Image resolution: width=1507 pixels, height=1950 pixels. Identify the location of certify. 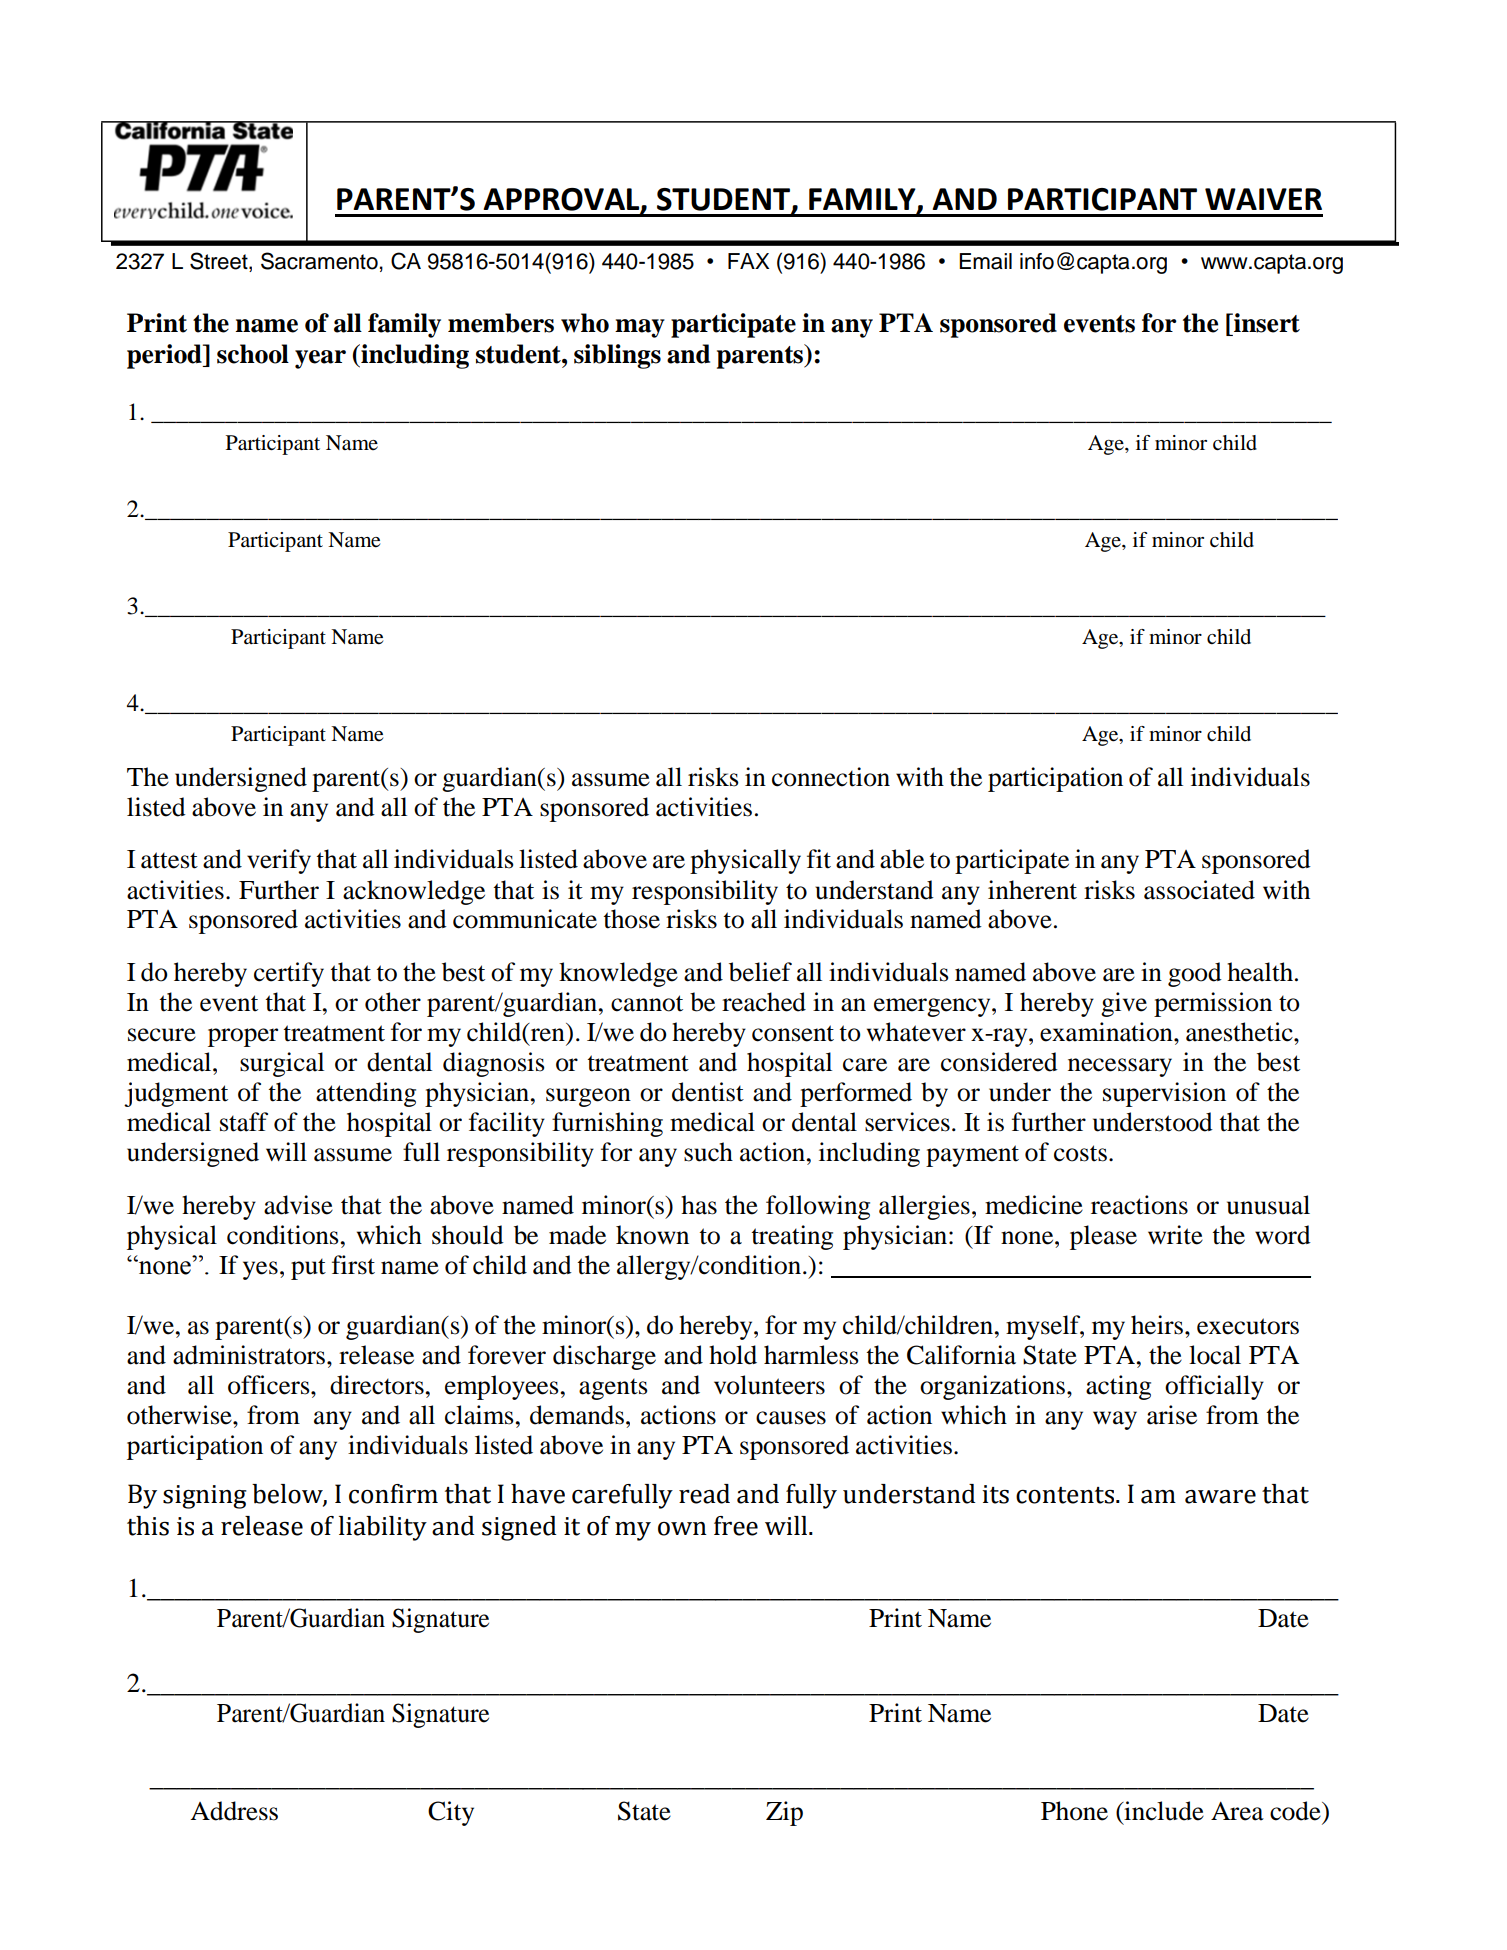
(289, 974).
